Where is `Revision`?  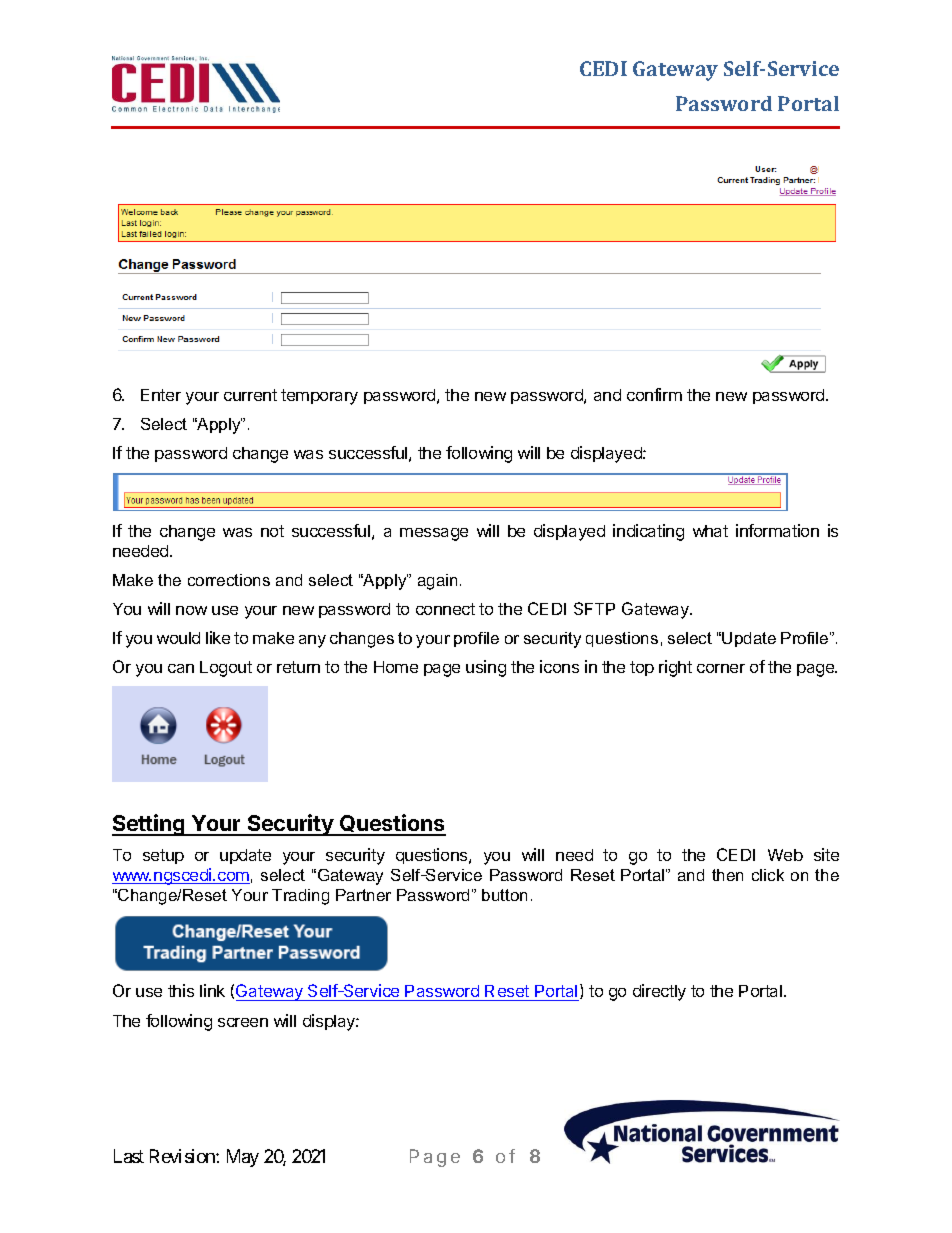 Revision is located at coordinates (183, 1156).
